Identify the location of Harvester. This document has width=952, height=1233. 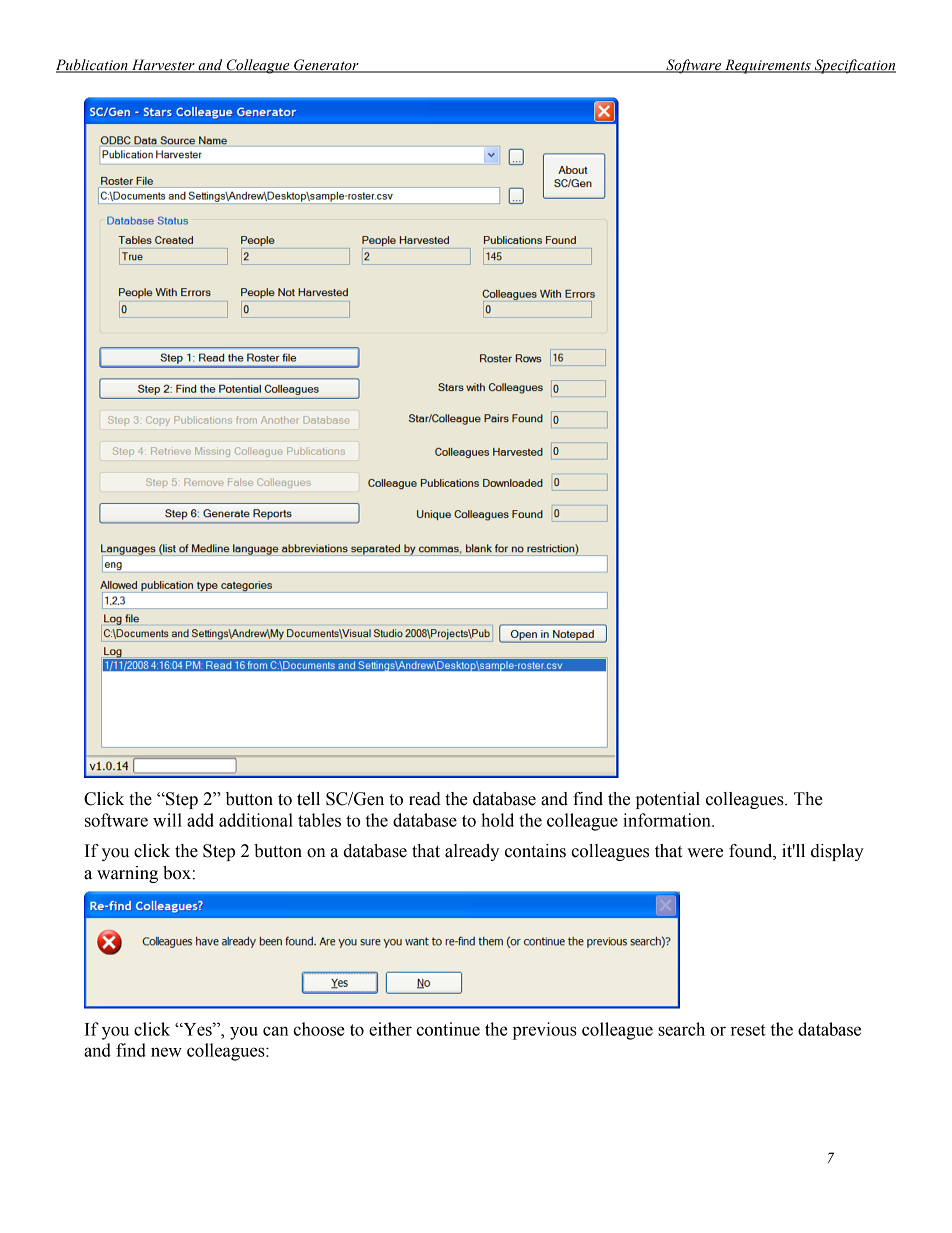
(163, 66).
